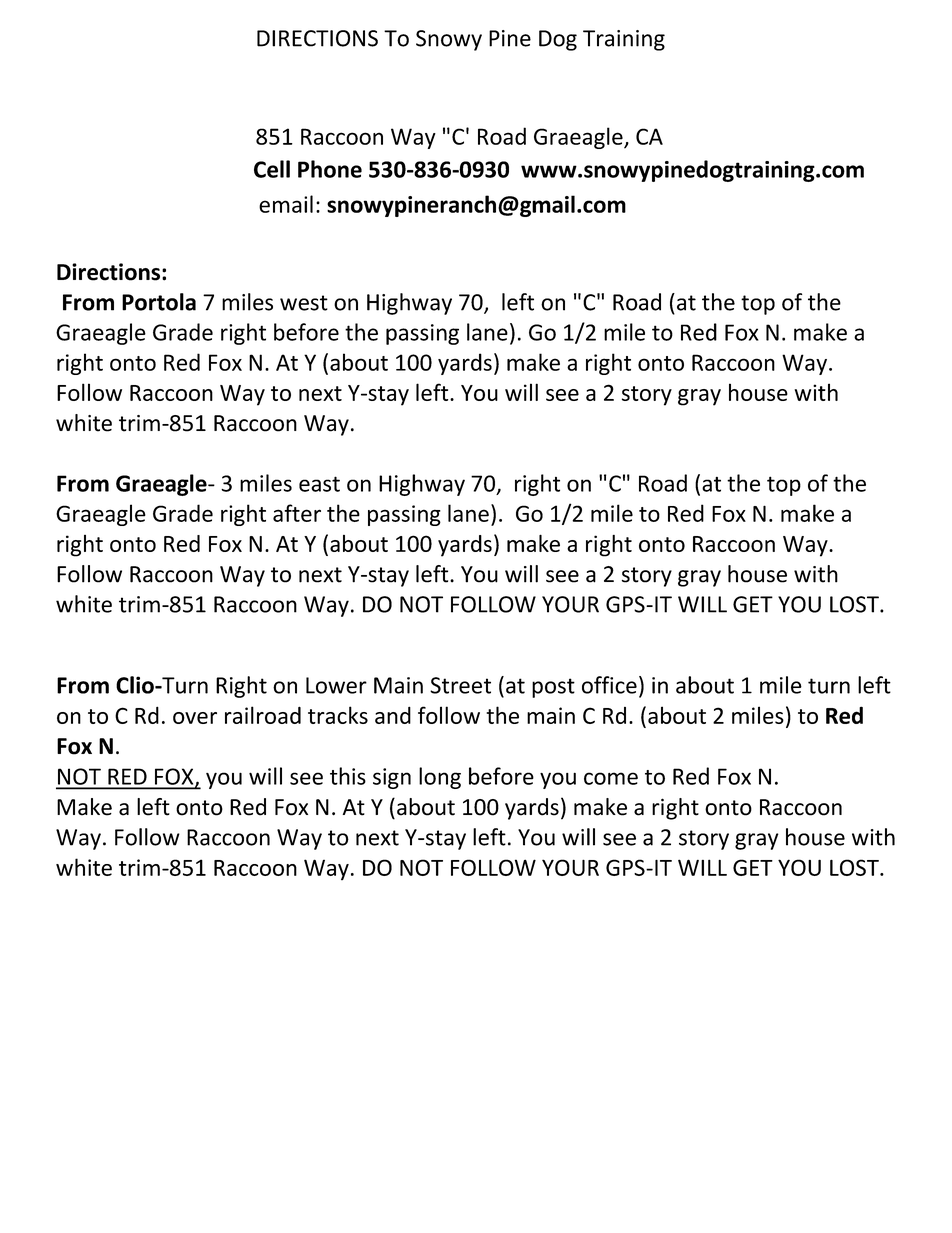 Image resolution: width=952 pixels, height=1233 pixels. I want to click on office, so click(609, 685).
